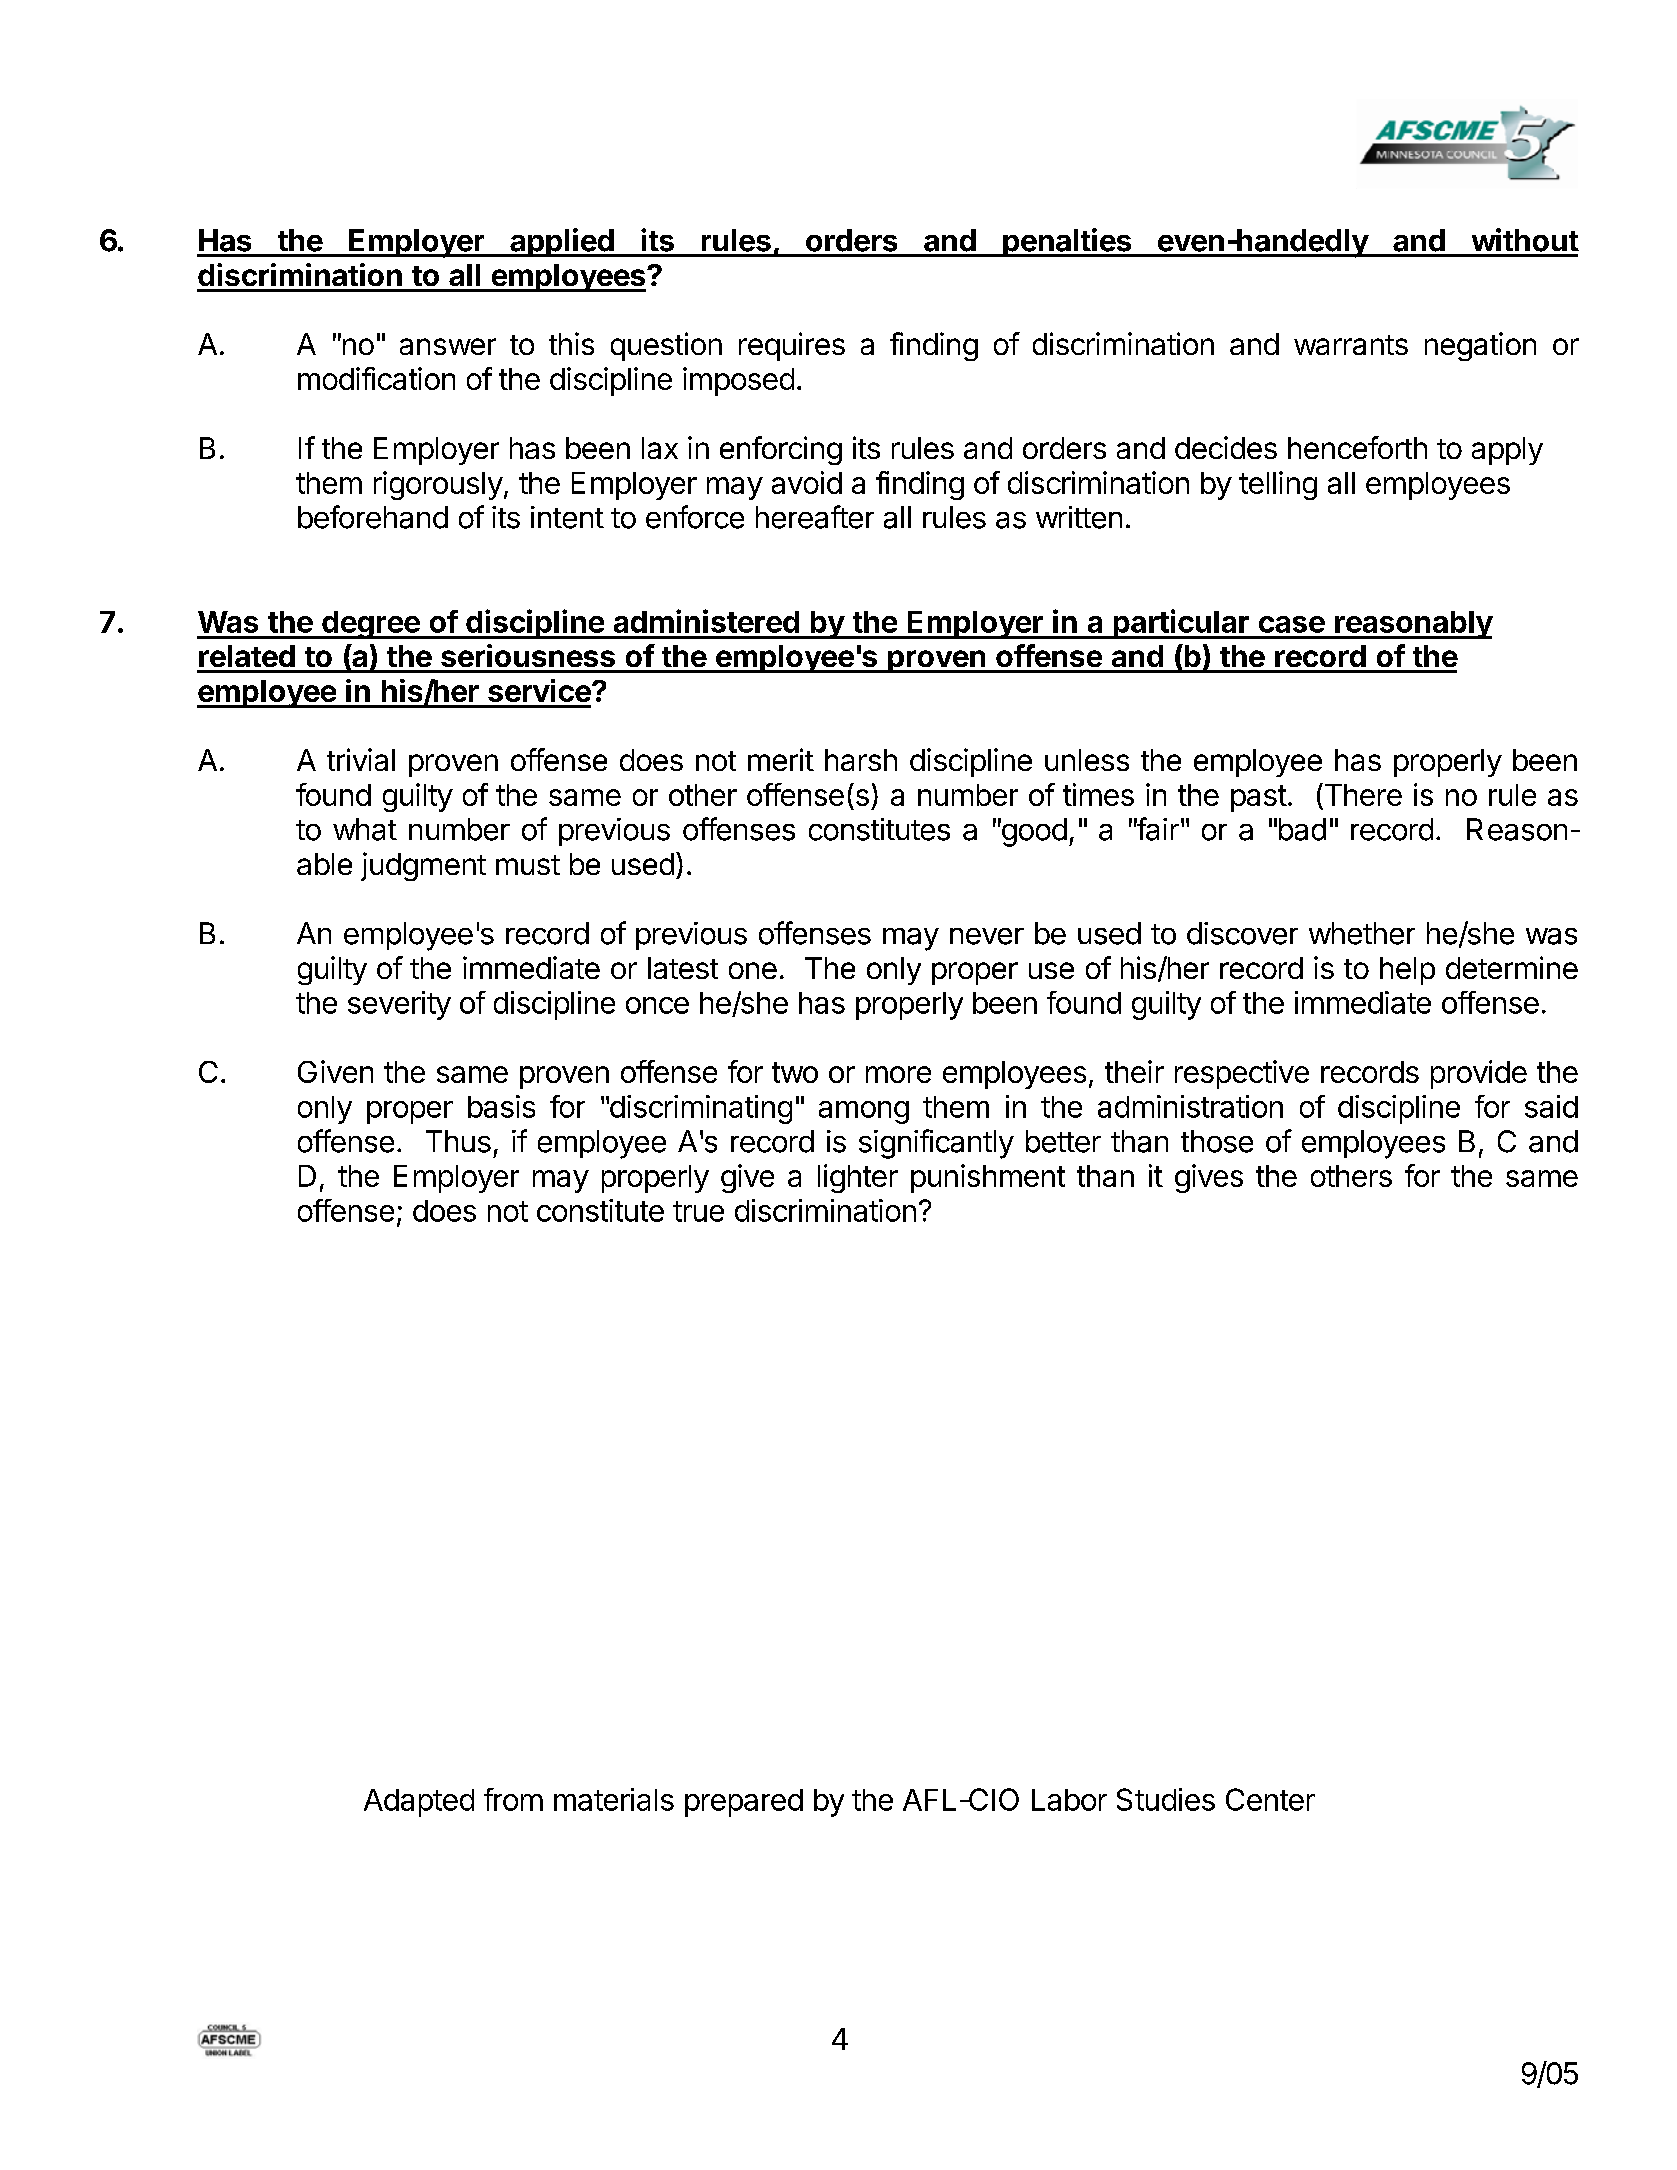 Image resolution: width=1677 pixels, height=2170 pixels. What do you see at coordinates (1407, 971) in the screenshot?
I see `help` at bounding box center [1407, 971].
